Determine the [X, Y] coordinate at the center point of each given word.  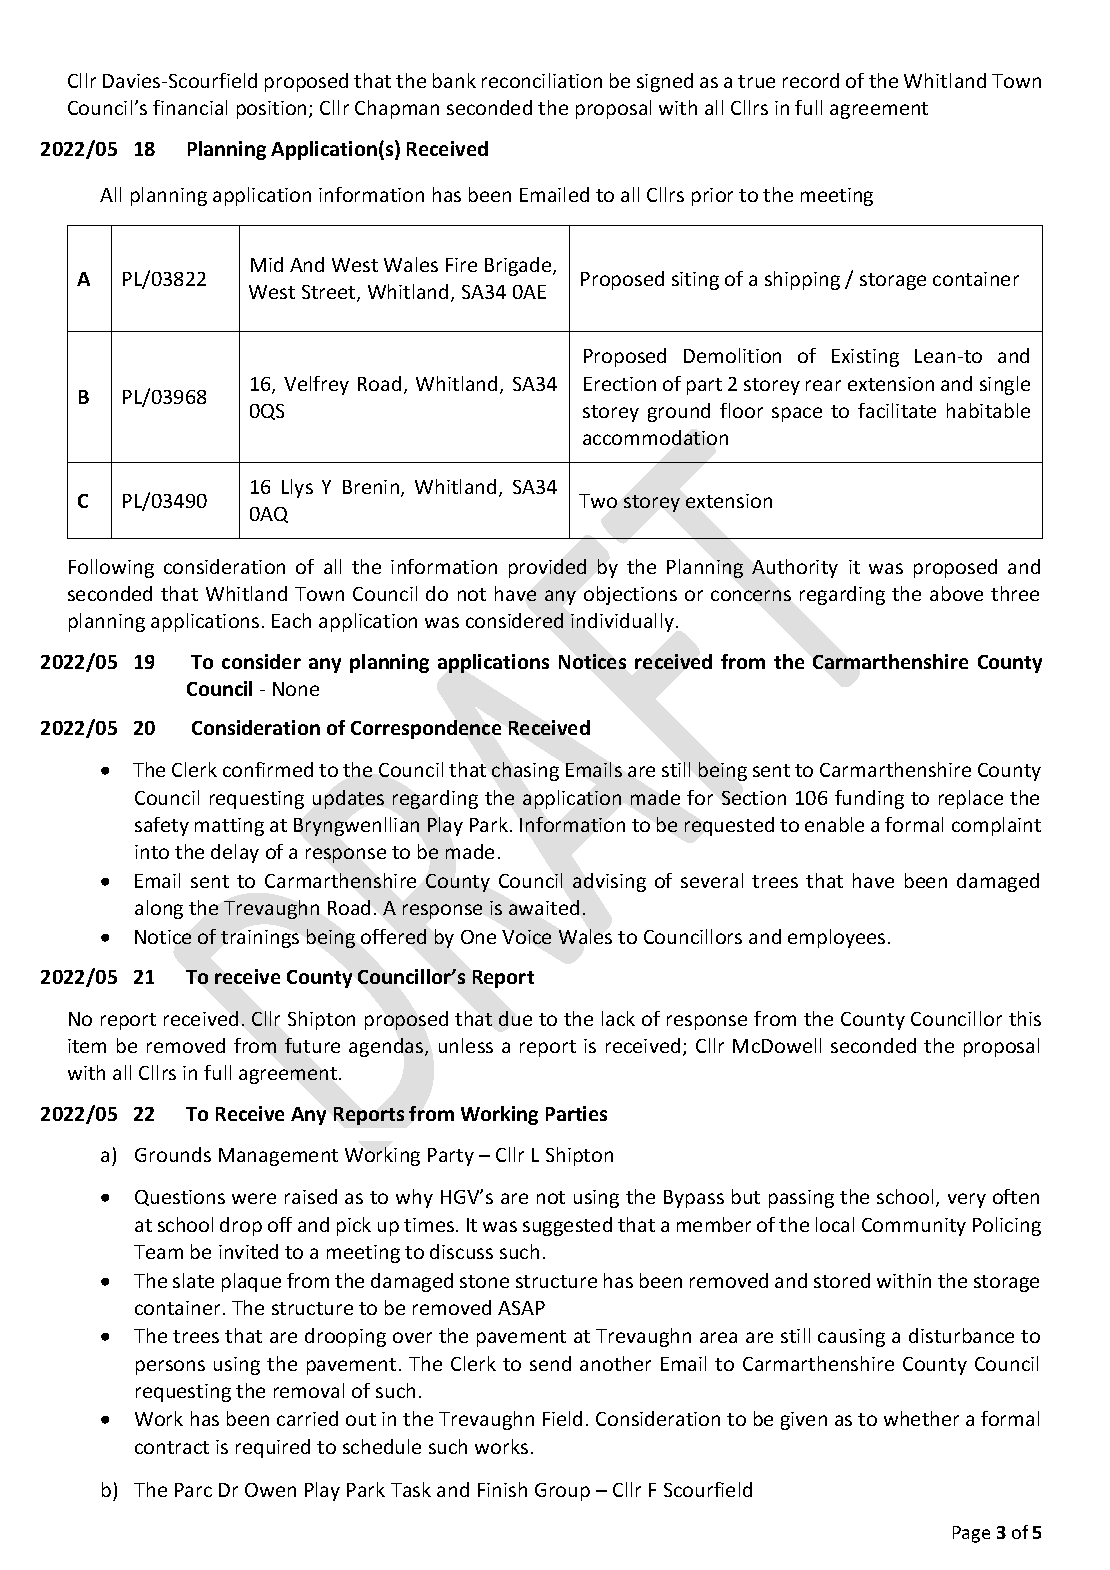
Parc [193, 1490]
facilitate [897, 410]
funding [869, 799]
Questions [180, 1198]
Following [111, 568]
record [811, 80]
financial [190, 107]
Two [598, 501]
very [967, 1200]
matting [229, 827]
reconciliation [542, 80]
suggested [567, 1226]
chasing [525, 771]
